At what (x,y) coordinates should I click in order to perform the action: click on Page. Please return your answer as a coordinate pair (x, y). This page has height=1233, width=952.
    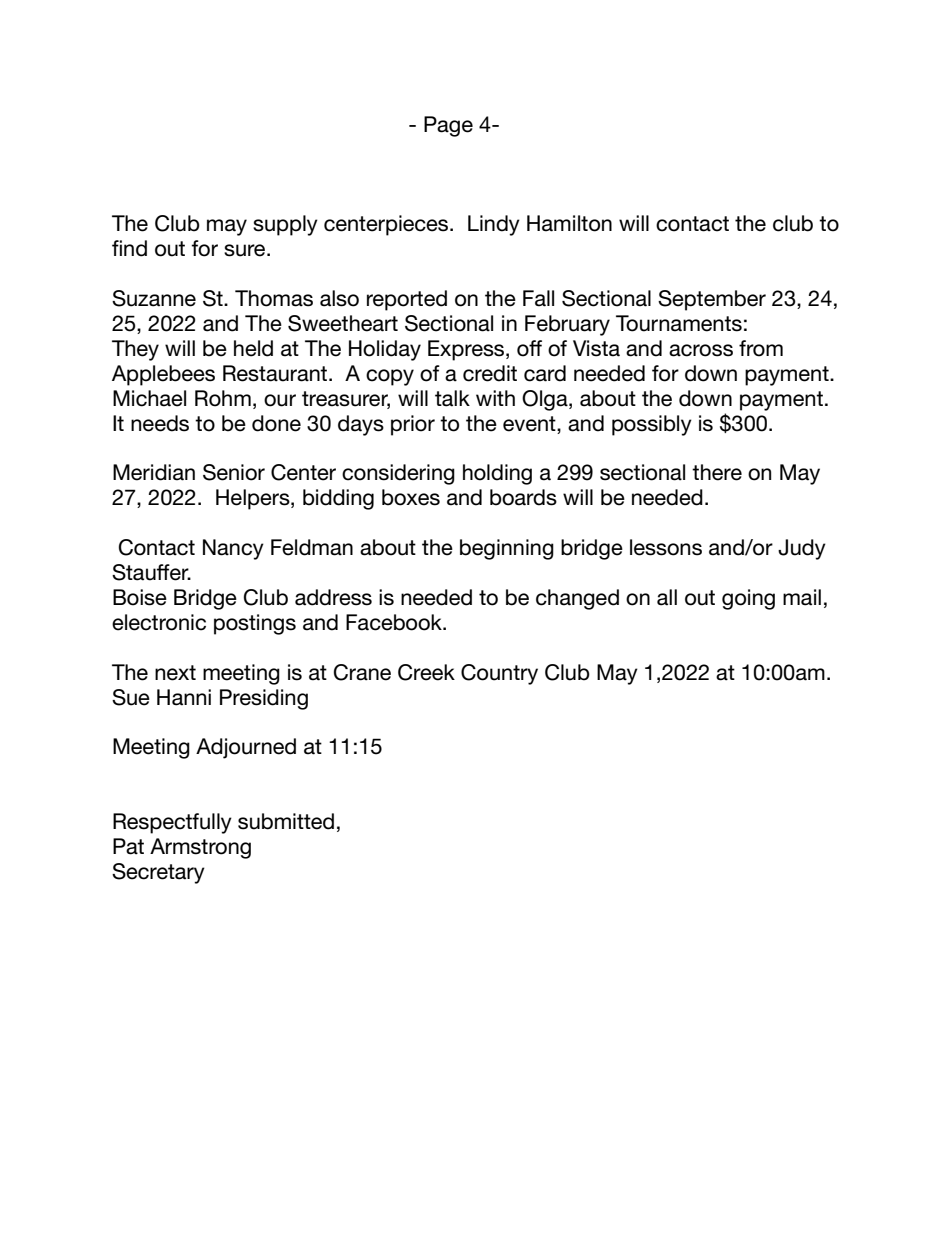
    Looking at the image, I should click on (448, 126).
